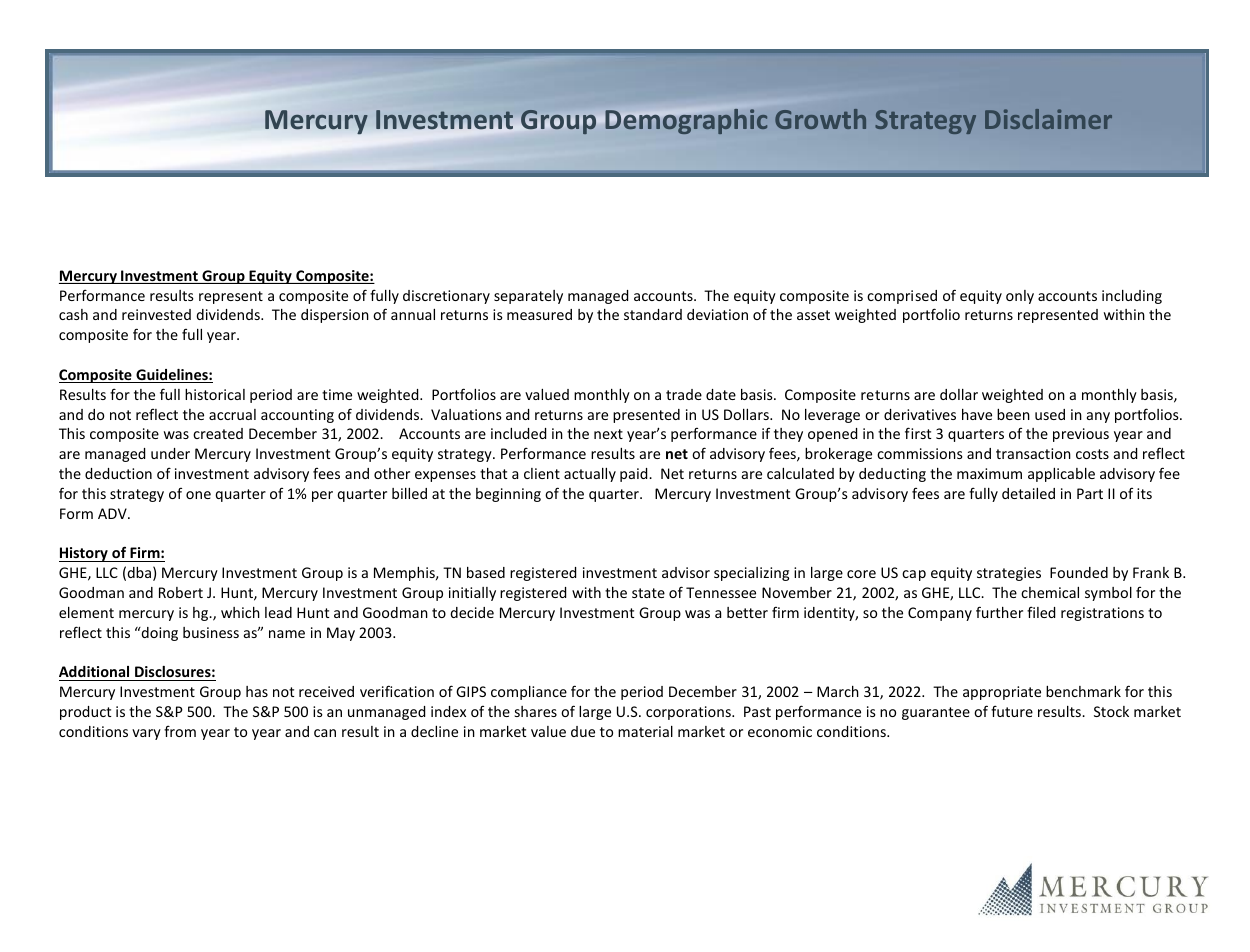 Image resolution: width=1250 pixels, height=952 pixels. What do you see at coordinates (198, 495) in the page?
I see `one` at bounding box center [198, 495].
